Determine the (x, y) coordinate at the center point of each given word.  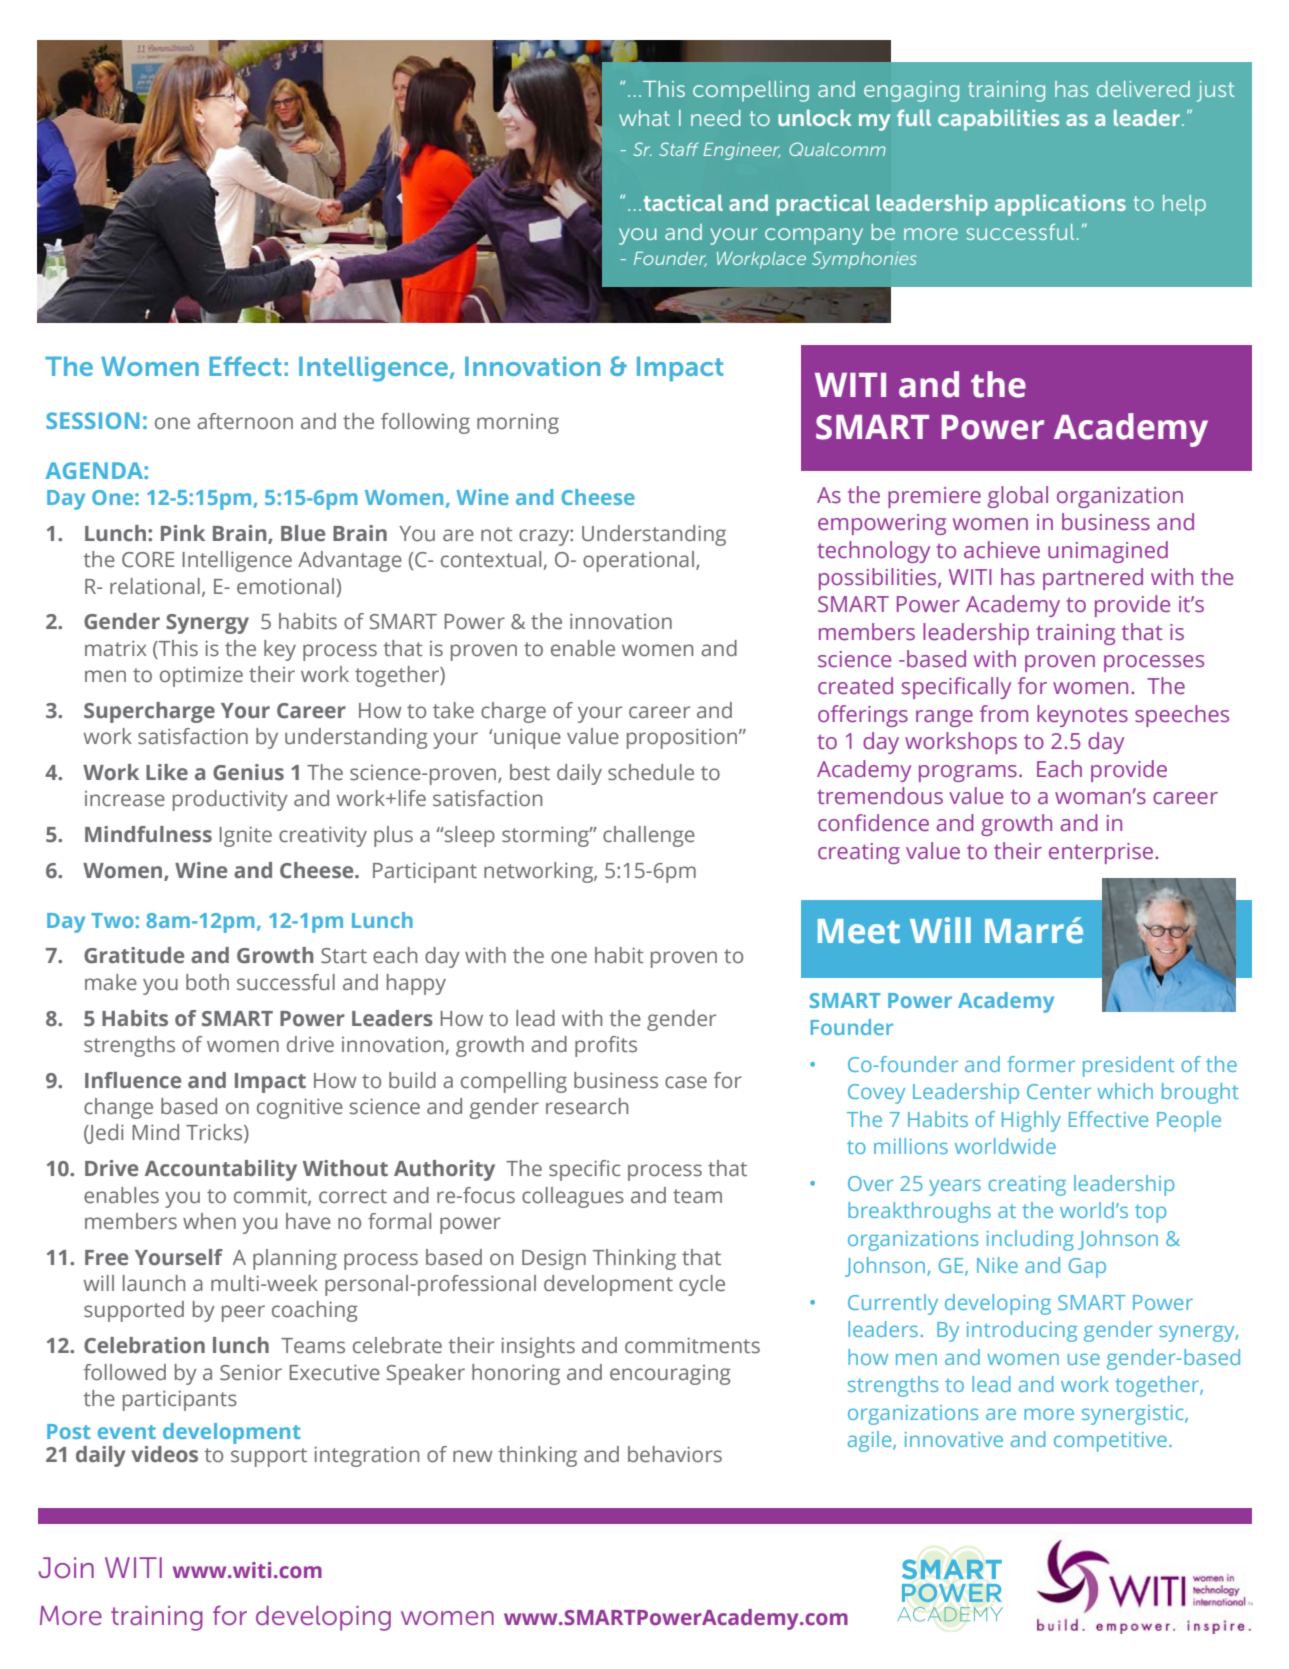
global (1018, 497)
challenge (649, 836)
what (644, 118)
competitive (1110, 1442)
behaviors (675, 1454)
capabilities (998, 120)
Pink (183, 533)
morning (518, 424)
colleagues (573, 1197)
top (1150, 1213)
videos (164, 1454)
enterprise (1102, 853)
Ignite (245, 836)
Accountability (221, 1170)
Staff (679, 149)
